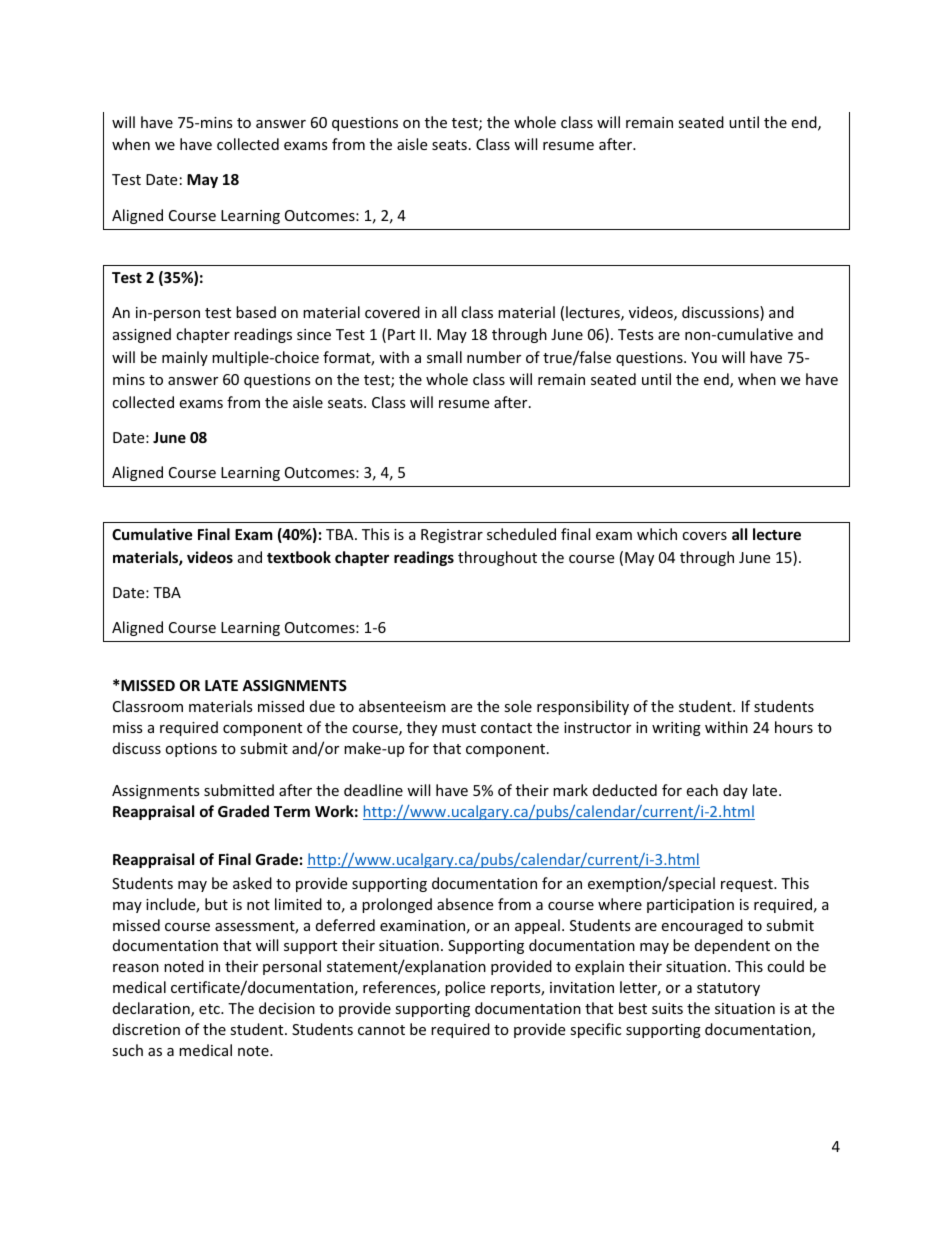 The image size is (952, 1233). Describe the element at coordinates (518, 706) in the page. I see `sole` at that location.
